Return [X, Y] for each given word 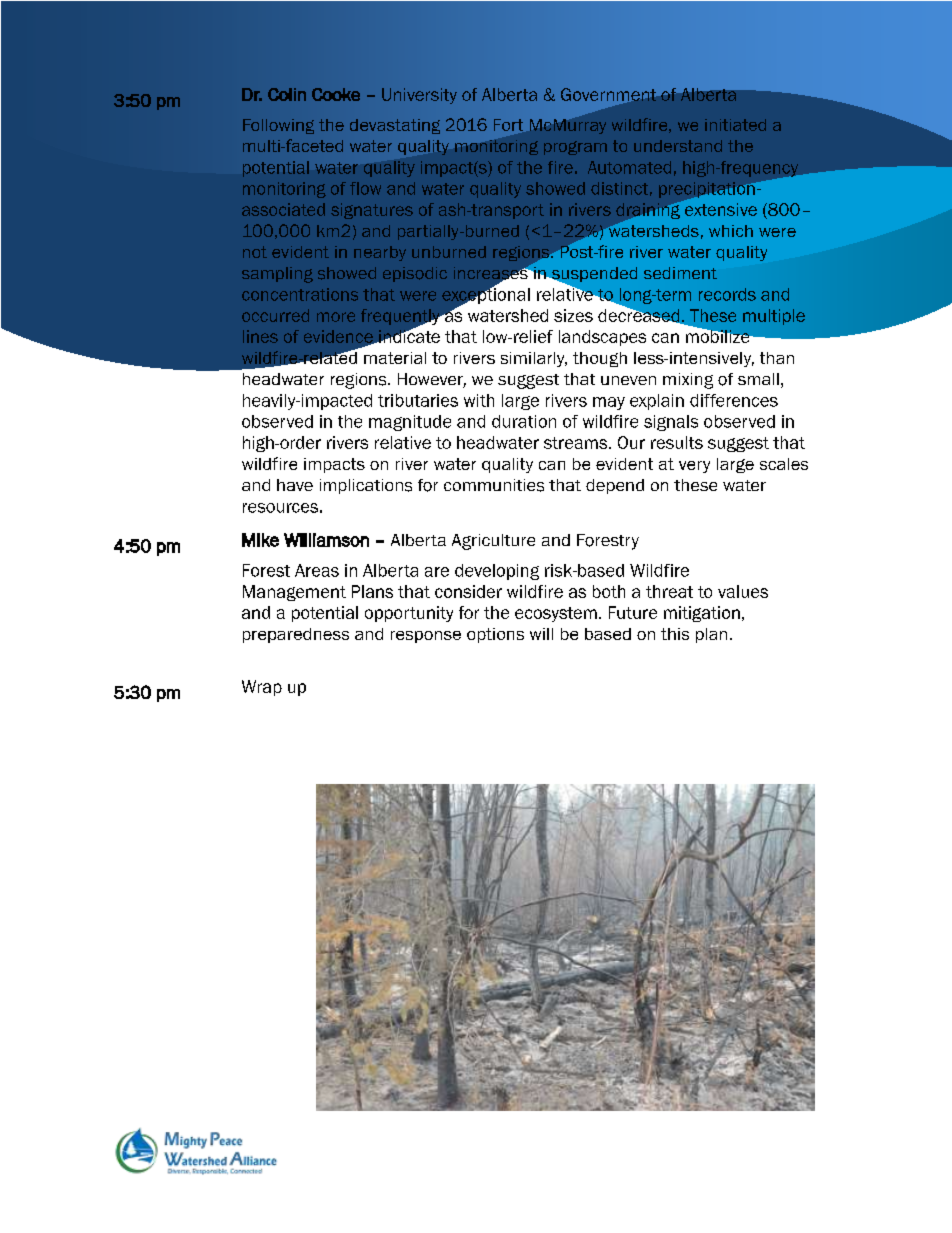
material [395, 358]
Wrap [262, 688]
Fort [508, 125]
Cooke [336, 94]
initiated [735, 125]
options [495, 635]
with [479, 400]
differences [734, 400]
